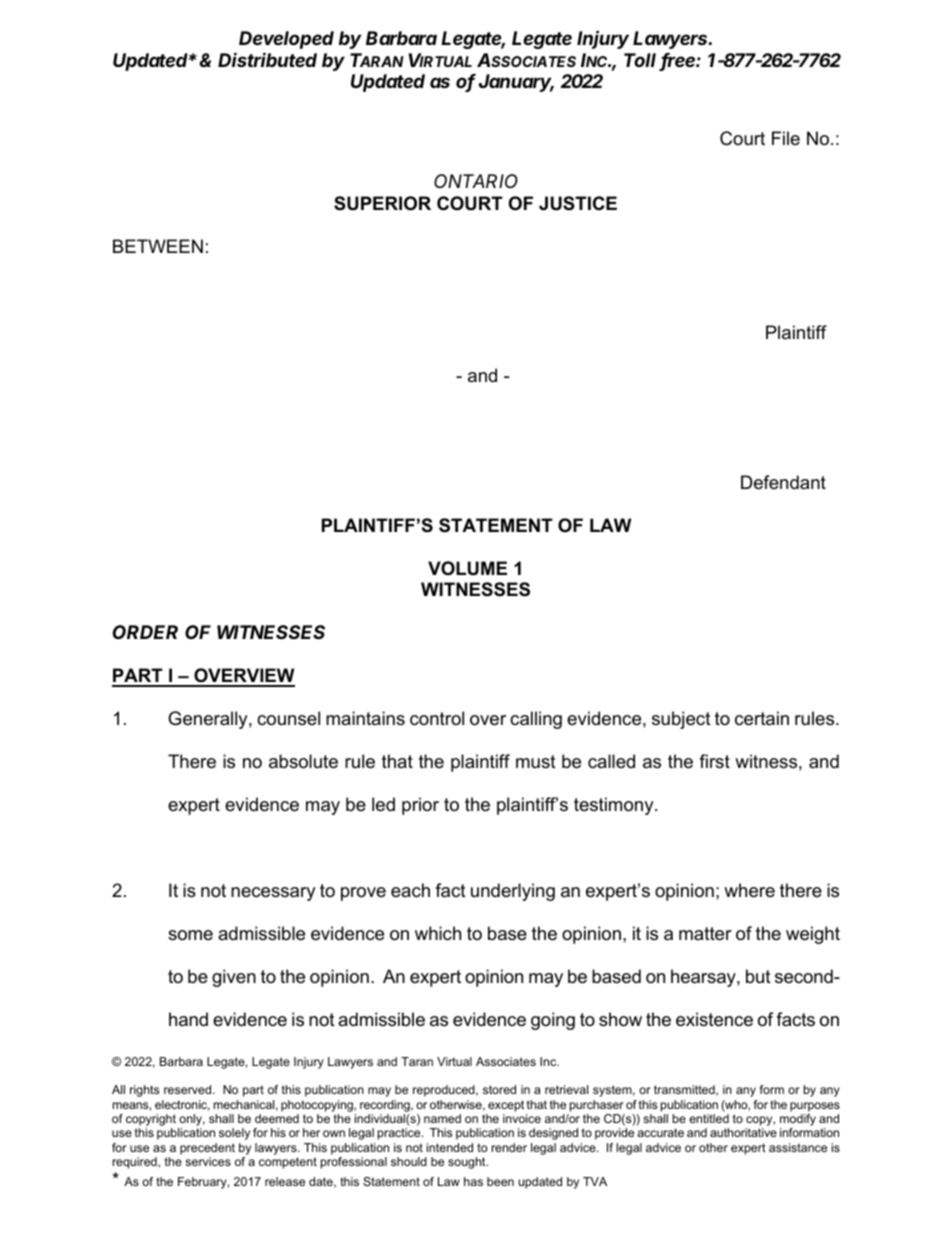 The width and height of the screenshot is (952, 1233). I want to click on where, so click(749, 890).
